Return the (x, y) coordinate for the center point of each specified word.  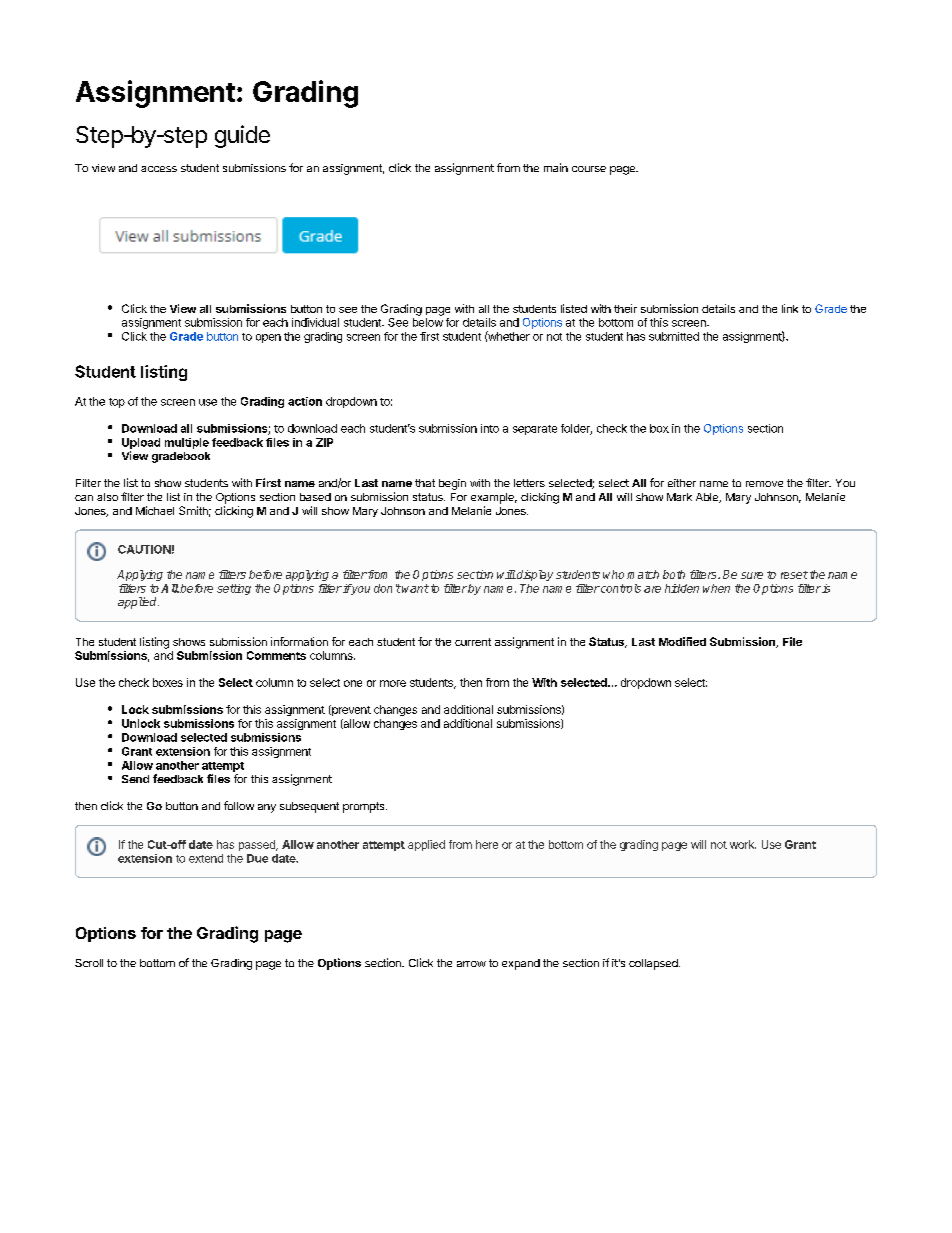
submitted (674, 336)
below (428, 322)
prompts (365, 807)
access (159, 169)
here (487, 844)
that (425, 483)
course (589, 169)
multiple (187, 443)
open (268, 338)
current (473, 642)
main (556, 167)
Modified (682, 641)
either (682, 483)
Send (135, 779)
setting (234, 589)
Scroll (89, 963)
